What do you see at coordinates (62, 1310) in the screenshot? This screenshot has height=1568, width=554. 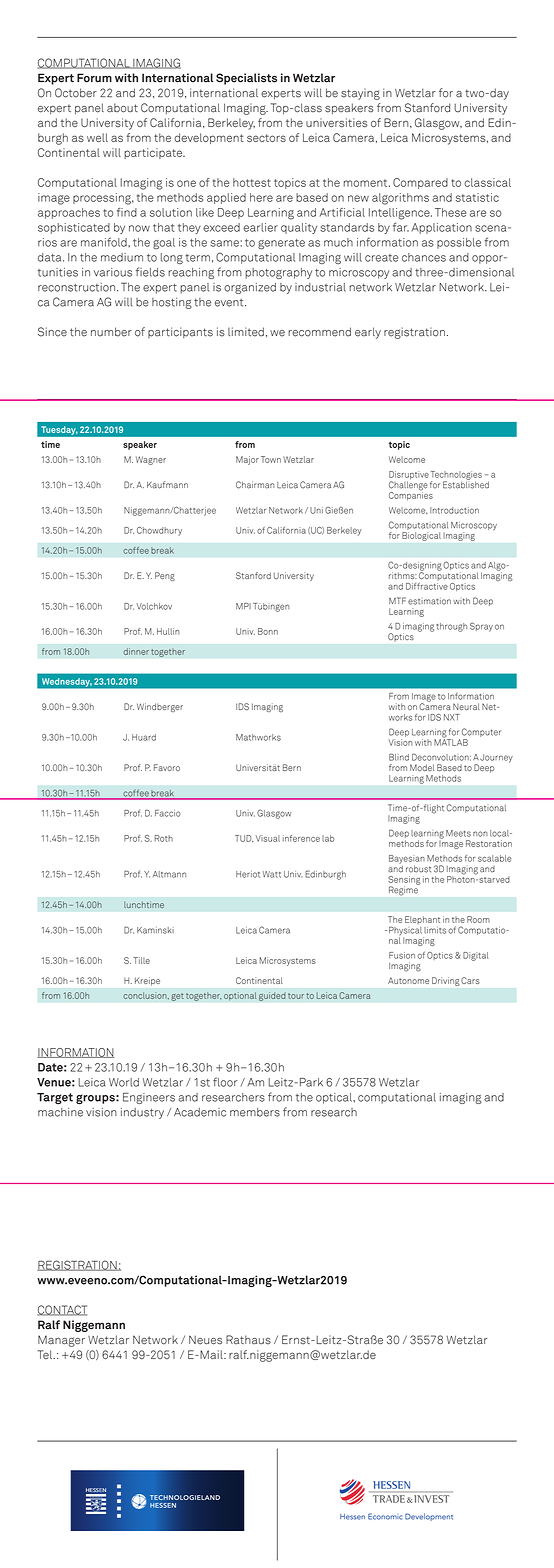 I see `CONTACT` at bounding box center [62, 1310].
